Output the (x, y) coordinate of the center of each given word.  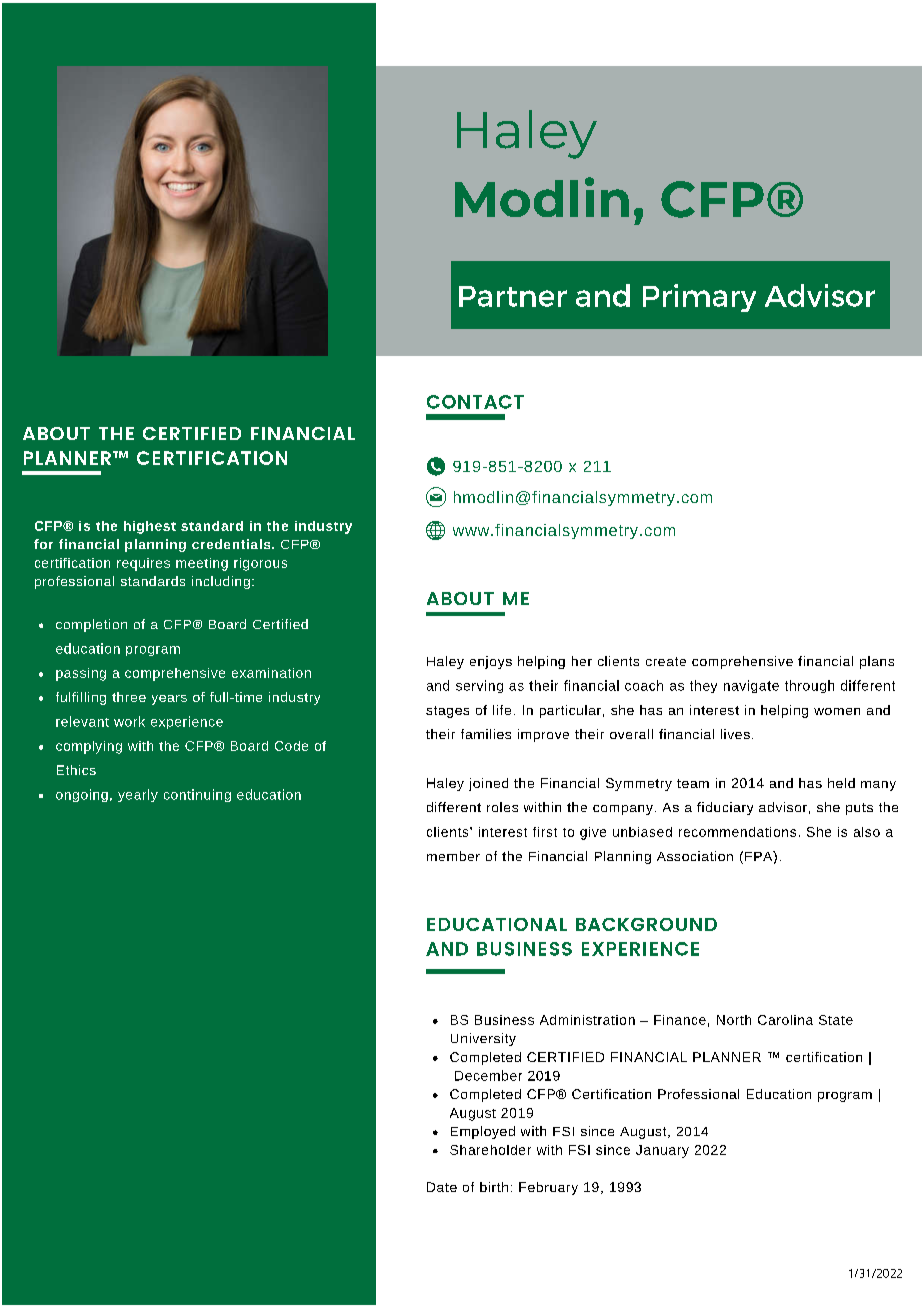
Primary (699, 298)
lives (735, 734)
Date (442, 1187)
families (486, 734)
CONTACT (475, 402)
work (129, 721)
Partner (513, 296)
